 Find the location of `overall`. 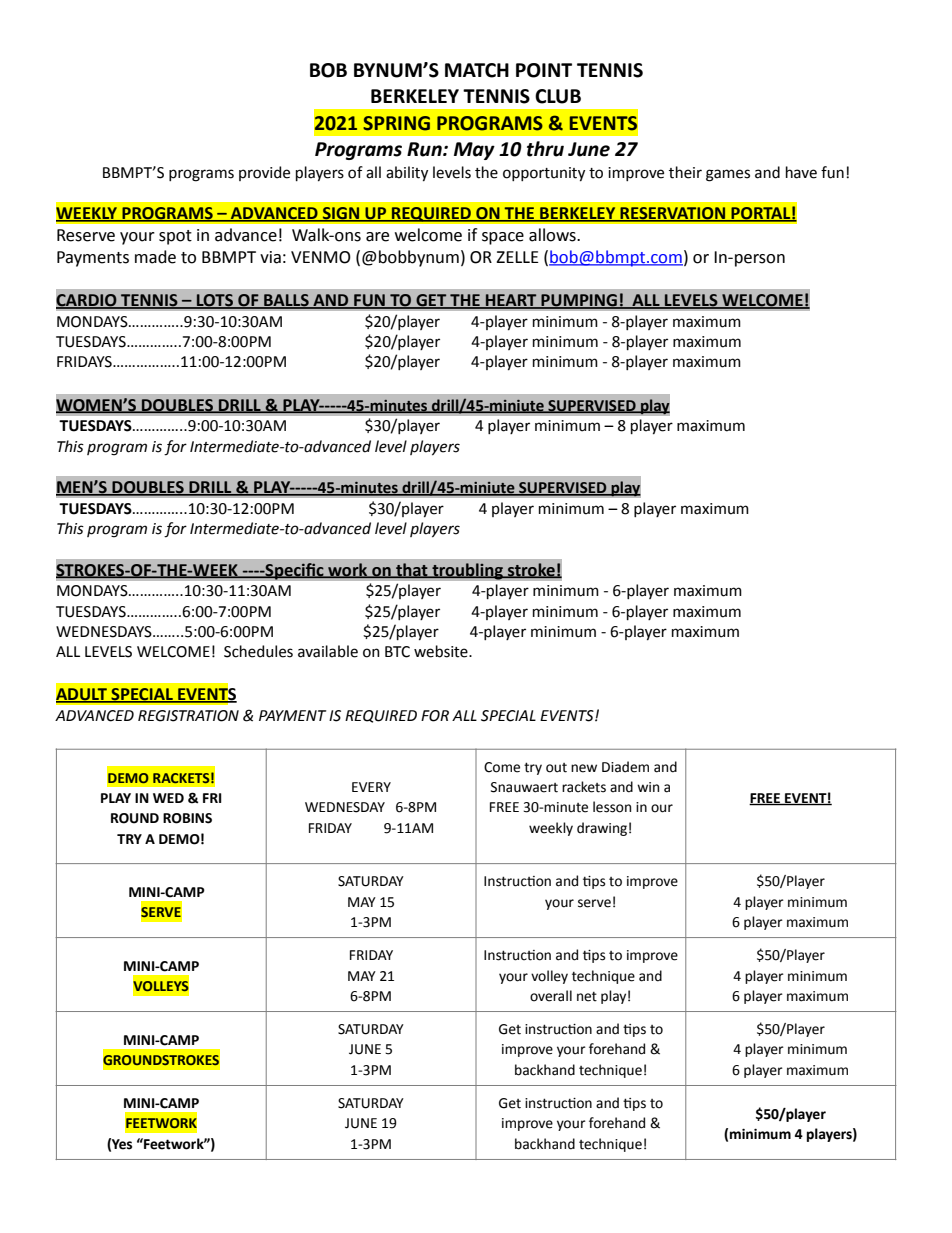

overall is located at coordinates (551, 996).
